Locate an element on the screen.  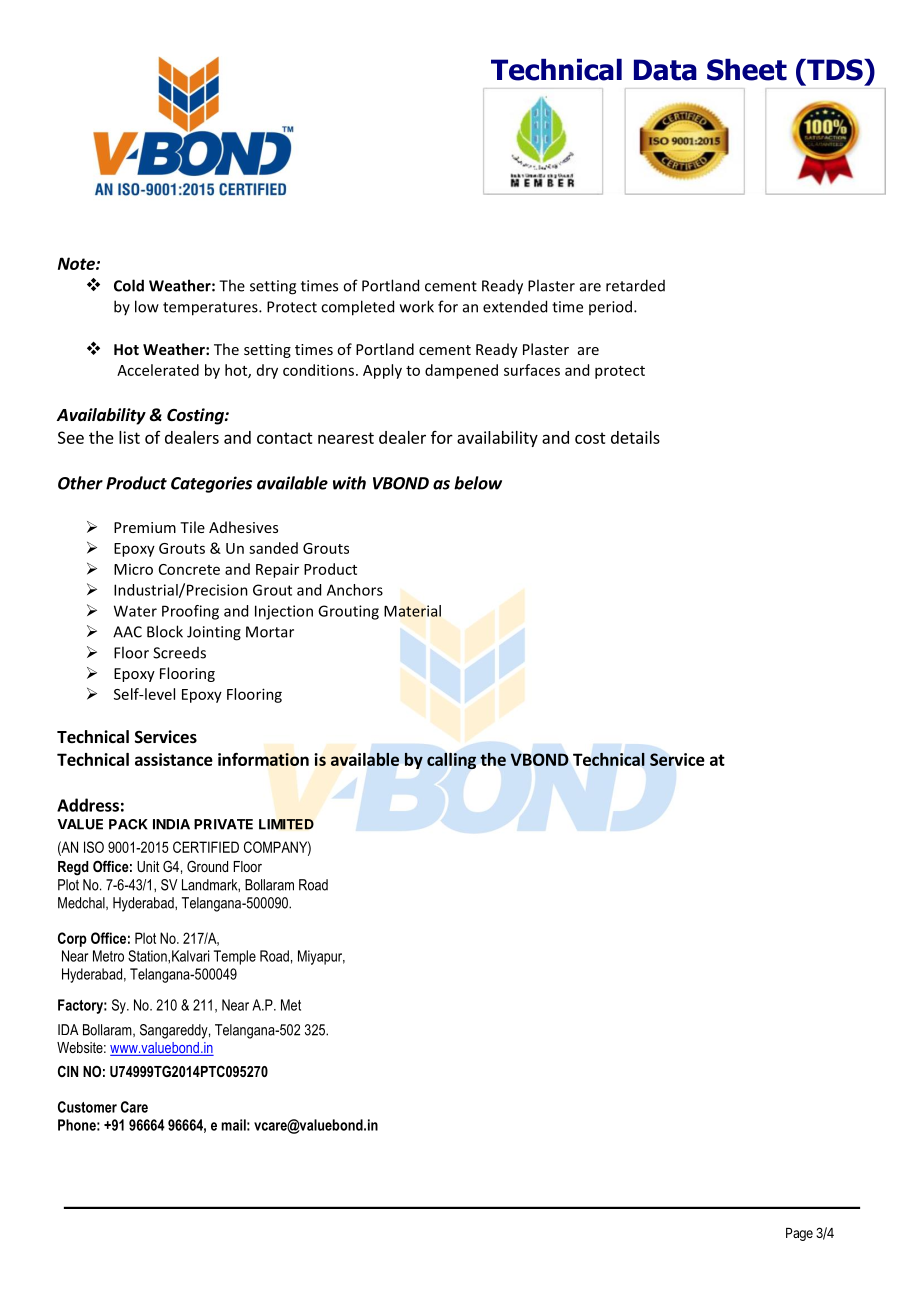
below is located at coordinates (478, 483).
